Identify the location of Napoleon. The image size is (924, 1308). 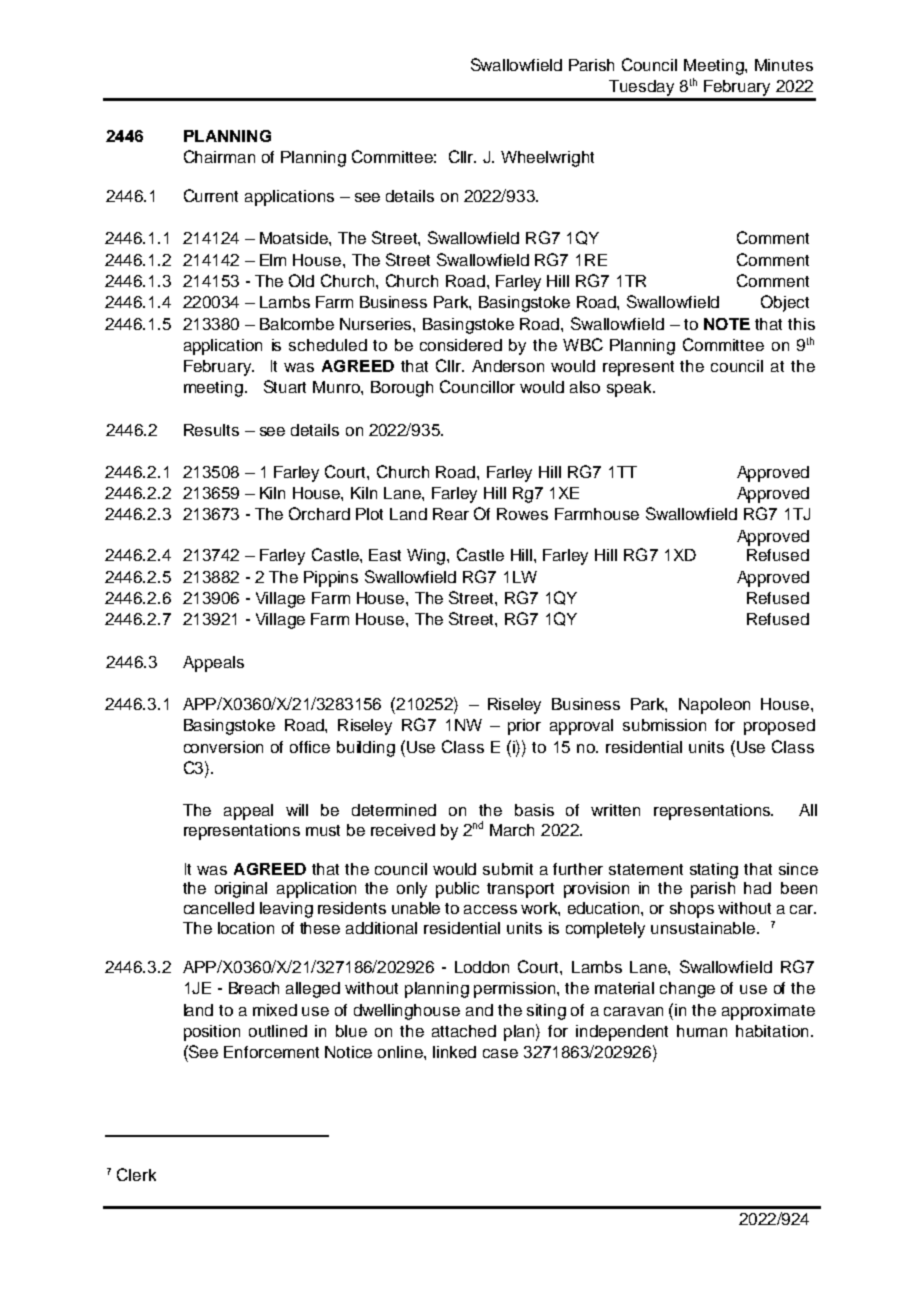
(714, 706).
